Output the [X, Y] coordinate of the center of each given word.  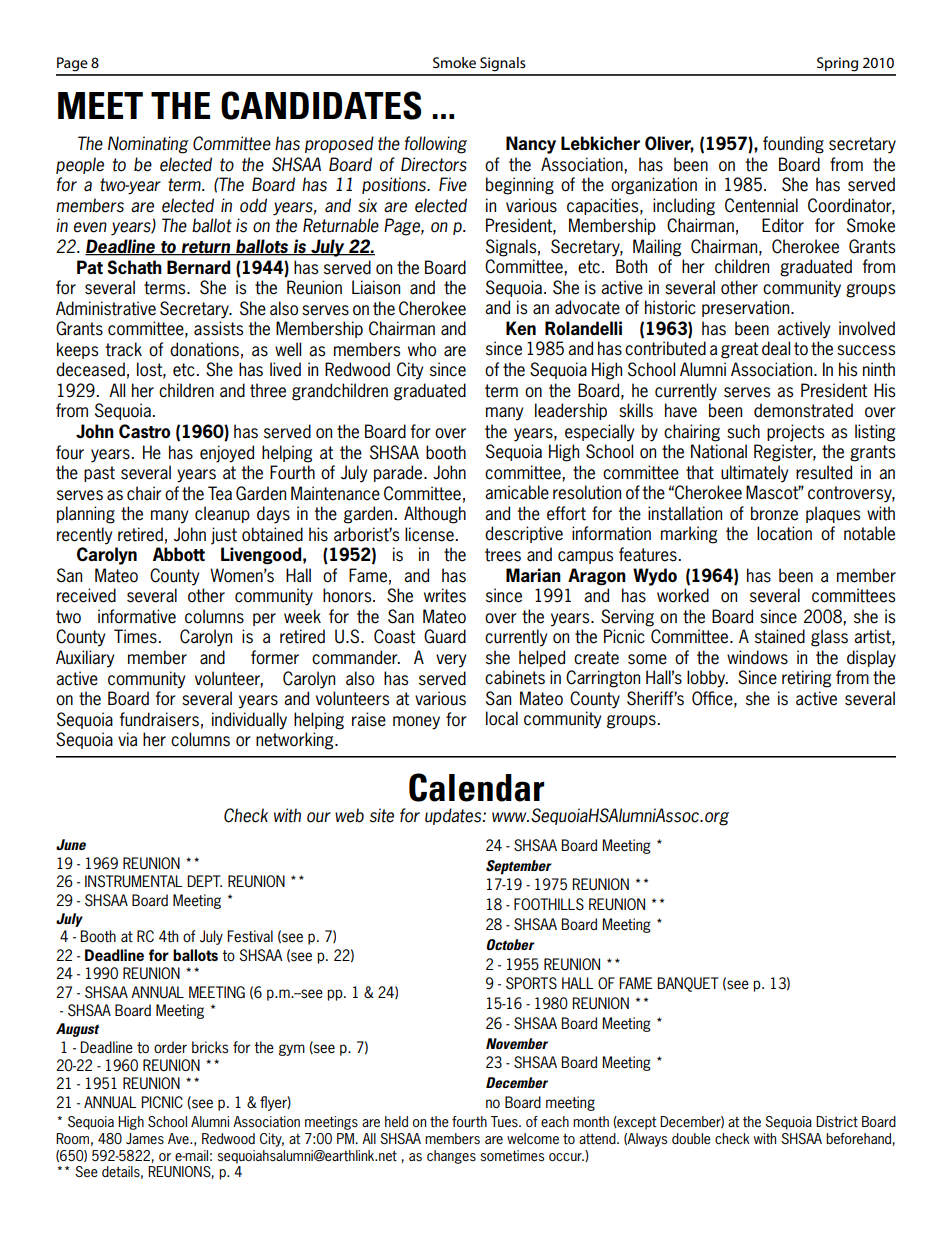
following [436, 145]
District [837, 1121]
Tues [505, 1121]
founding [793, 145]
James [145, 1139]
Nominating [148, 145]
